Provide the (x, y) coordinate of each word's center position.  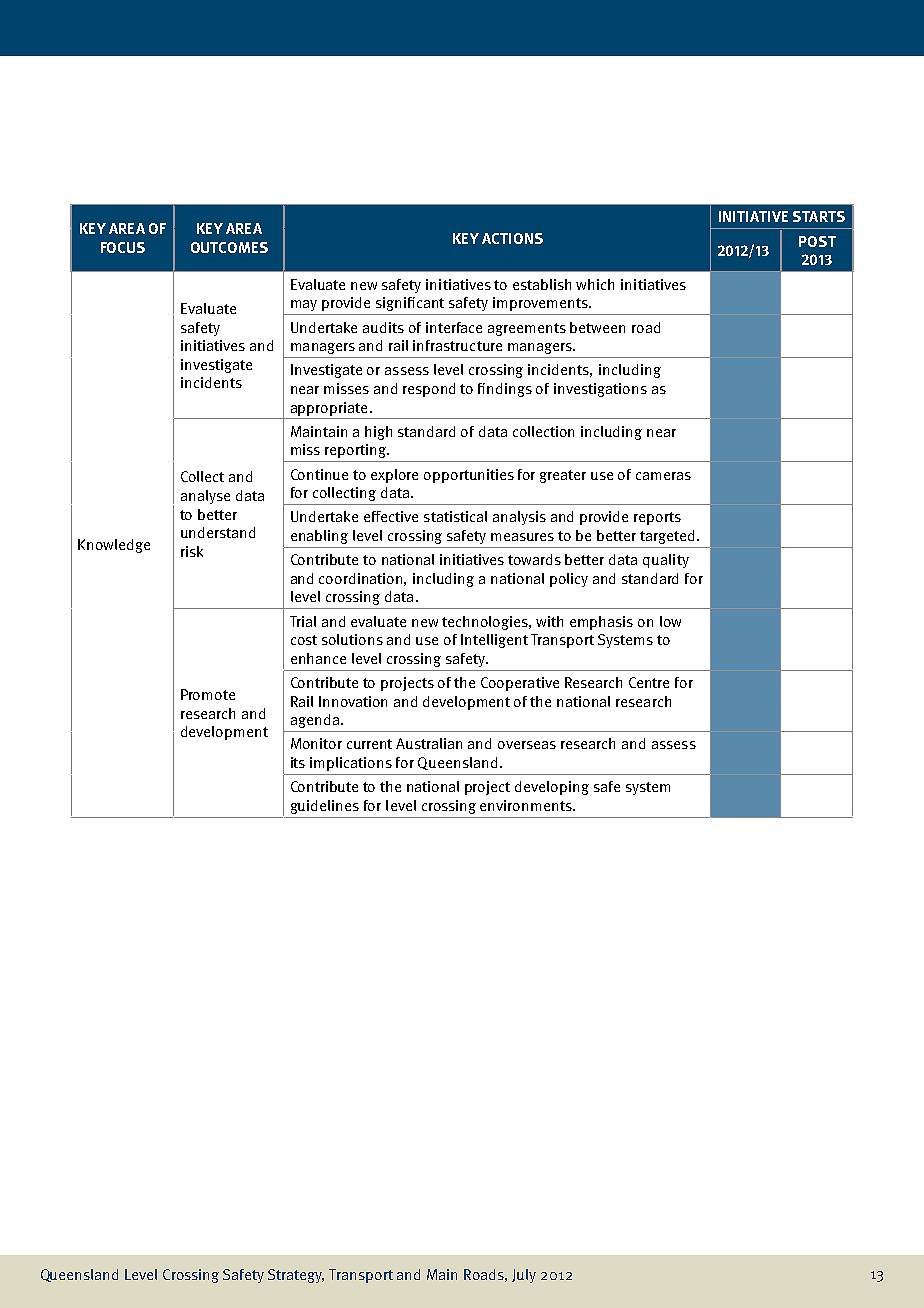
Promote (208, 694)
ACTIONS (512, 238)
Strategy (296, 1276)
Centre (649, 682)
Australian (429, 743)
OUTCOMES (229, 247)
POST (817, 241)
